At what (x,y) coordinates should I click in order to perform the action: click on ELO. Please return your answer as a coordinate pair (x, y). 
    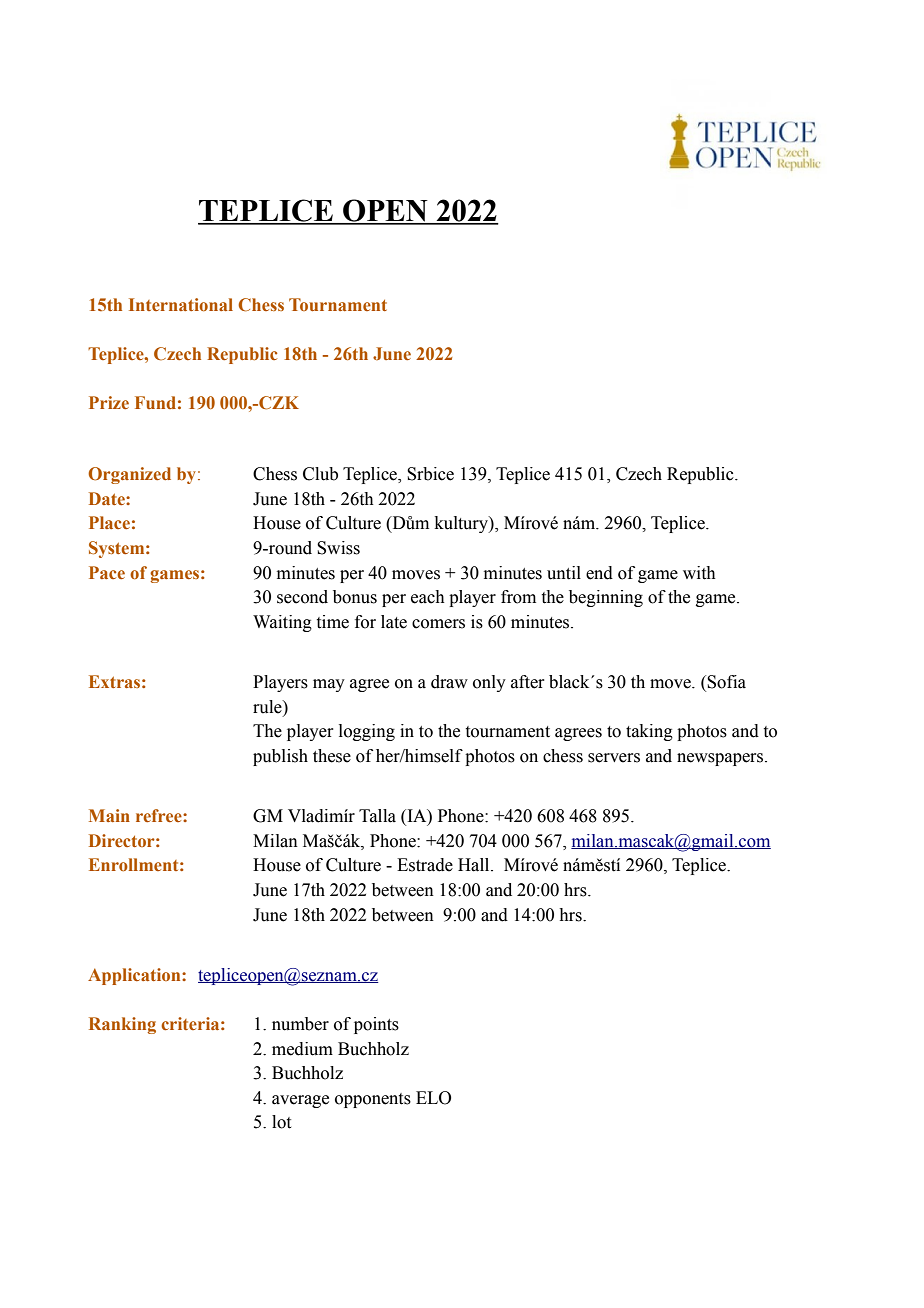
    Looking at the image, I should click on (433, 1098).
